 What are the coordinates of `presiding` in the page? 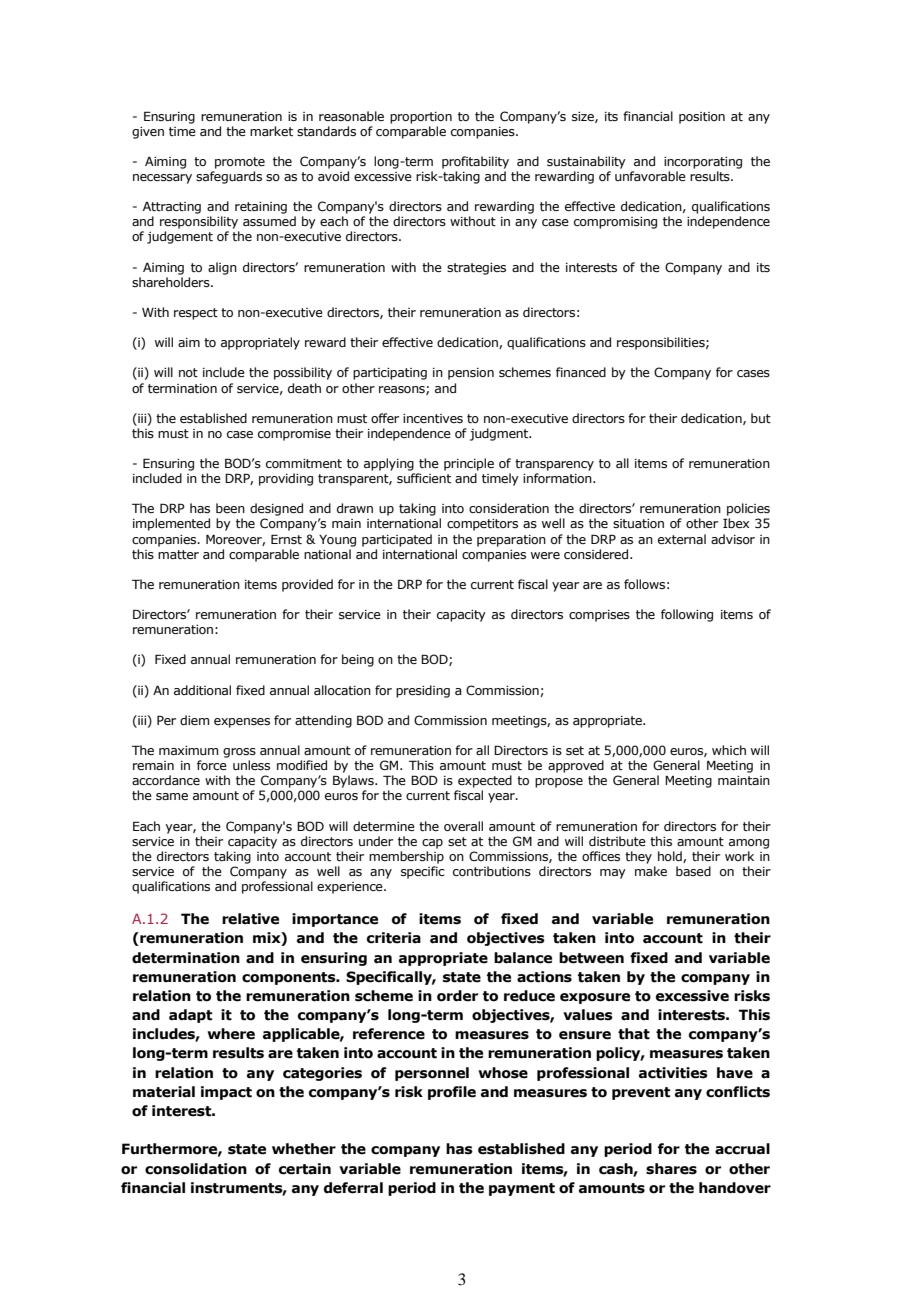 It's located at (423, 691).
